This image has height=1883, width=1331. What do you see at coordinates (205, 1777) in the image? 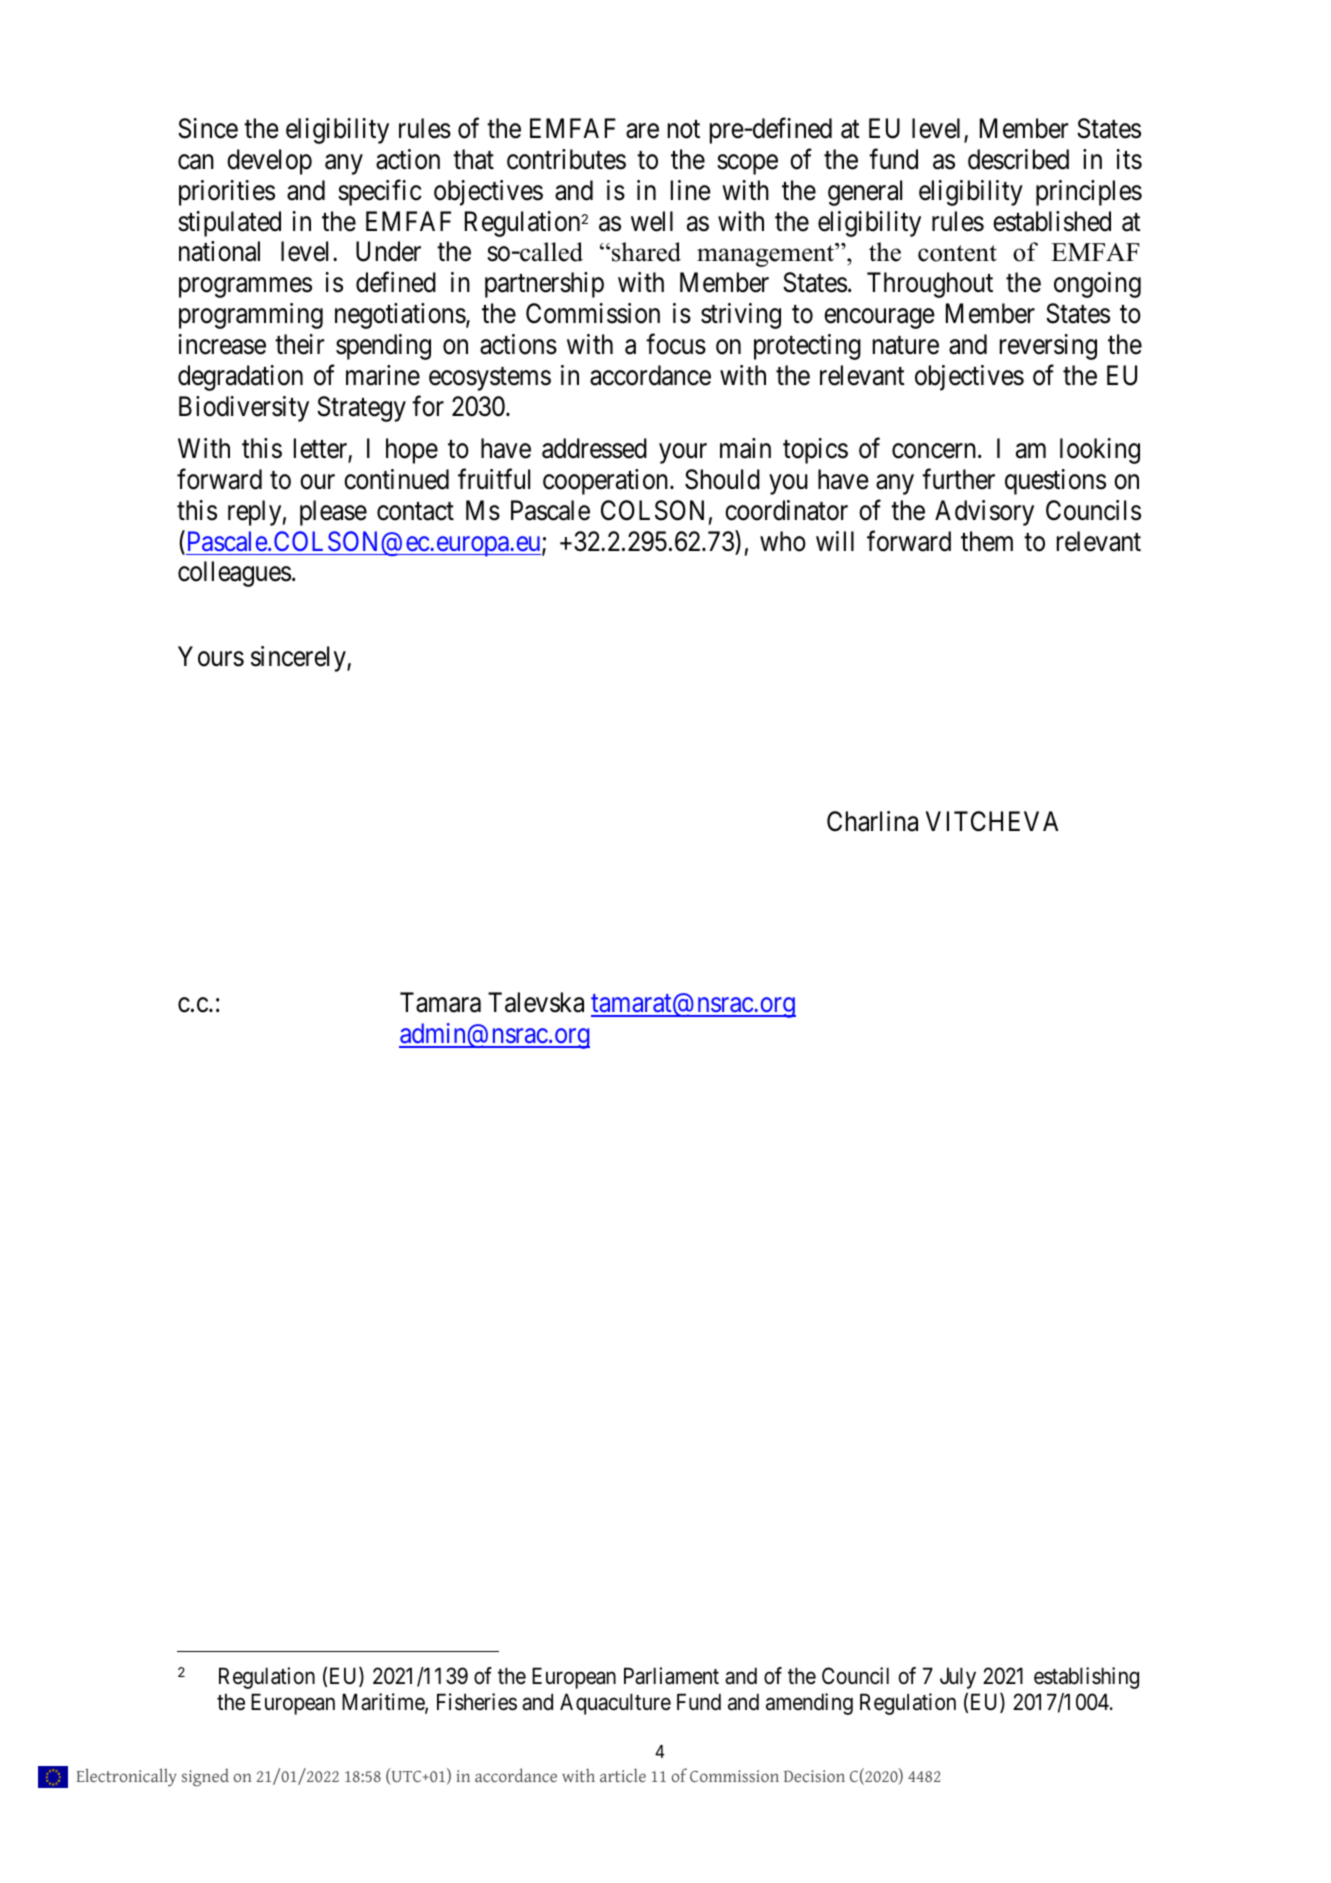
I see `signed` at bounding box center [205, 1777].
